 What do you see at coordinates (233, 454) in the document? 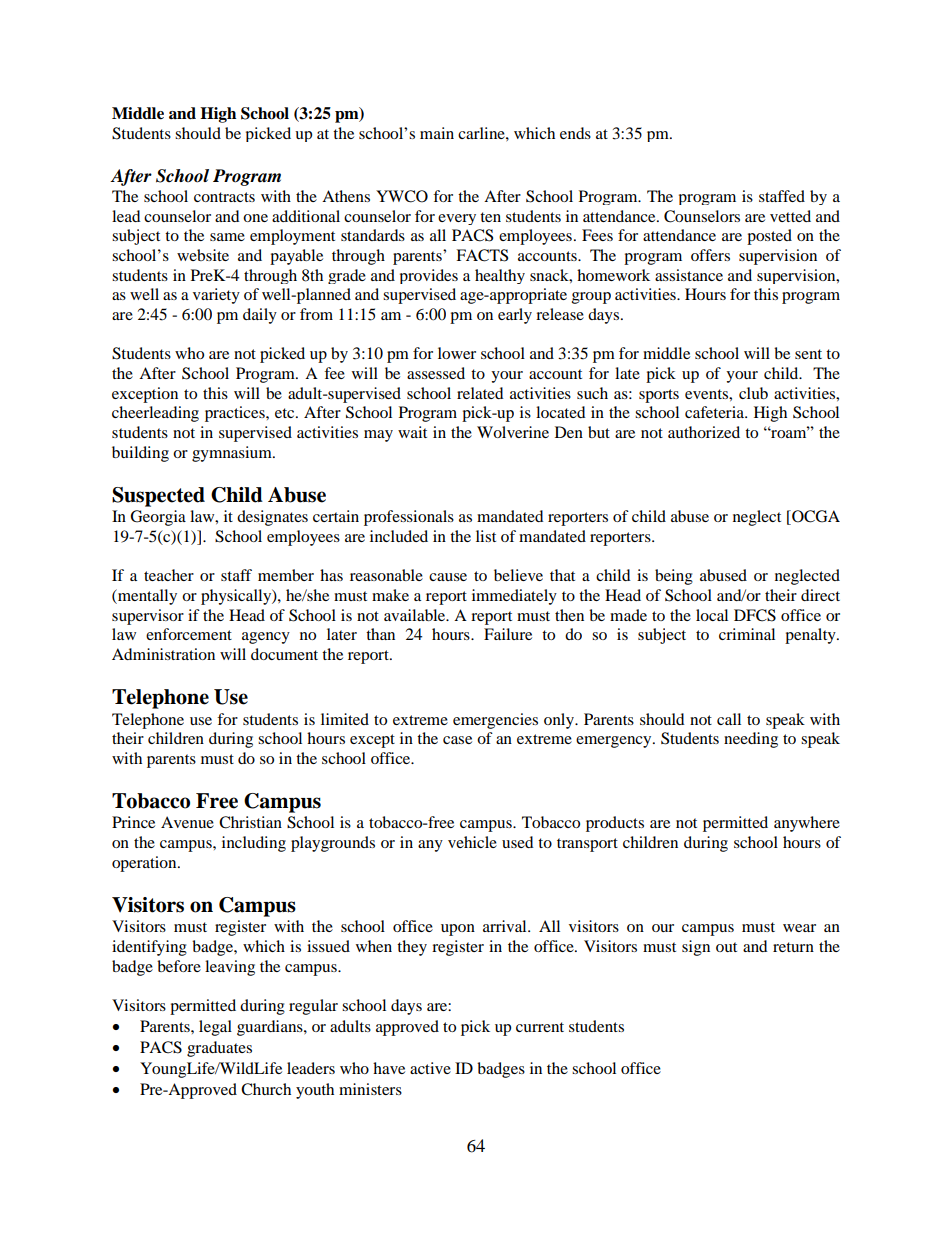
I see `gymnasium` at bounding box center [233, 454].
